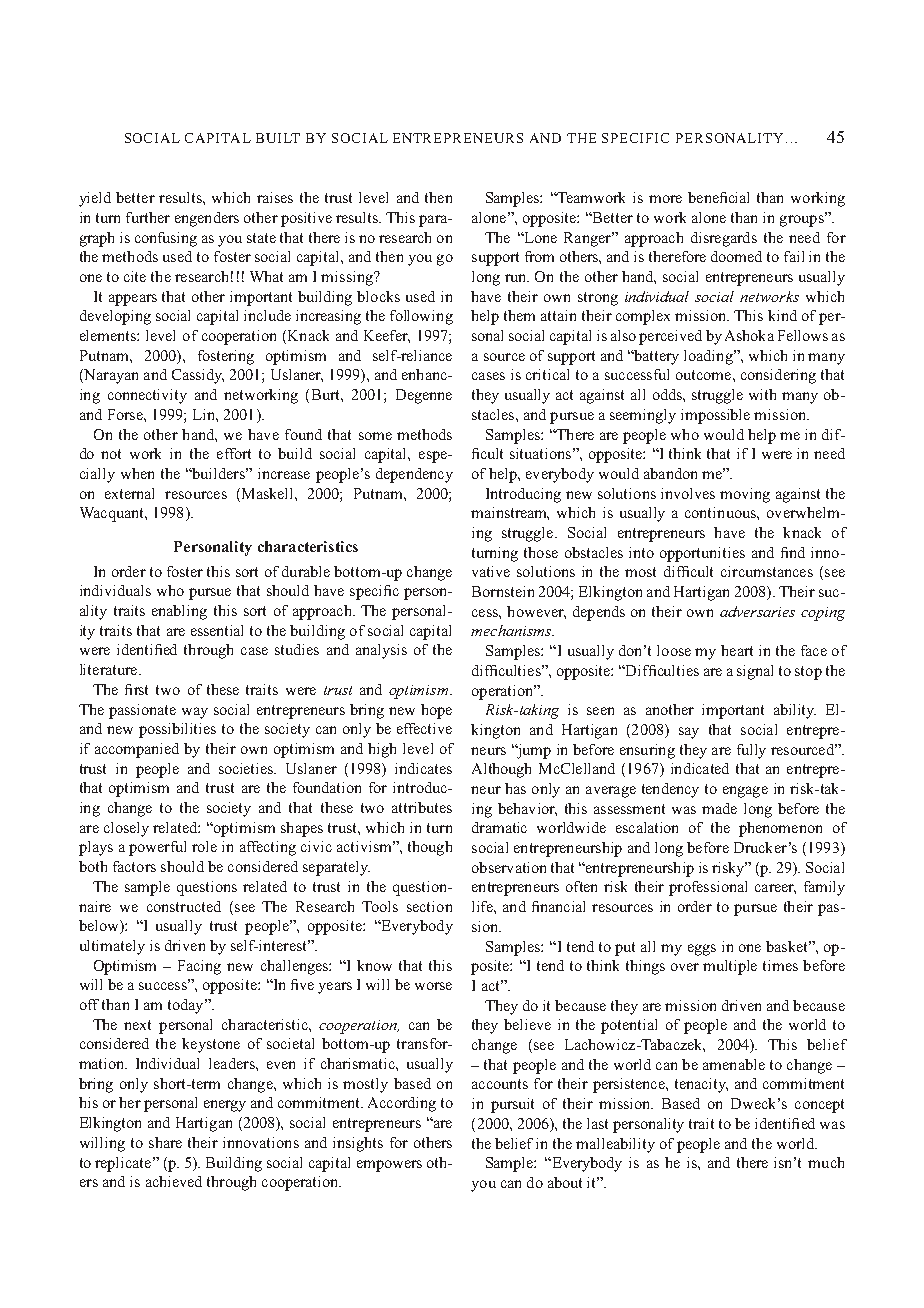 This screenshot has height=1308, width=924. I want to click on more, so click(665, 199).
